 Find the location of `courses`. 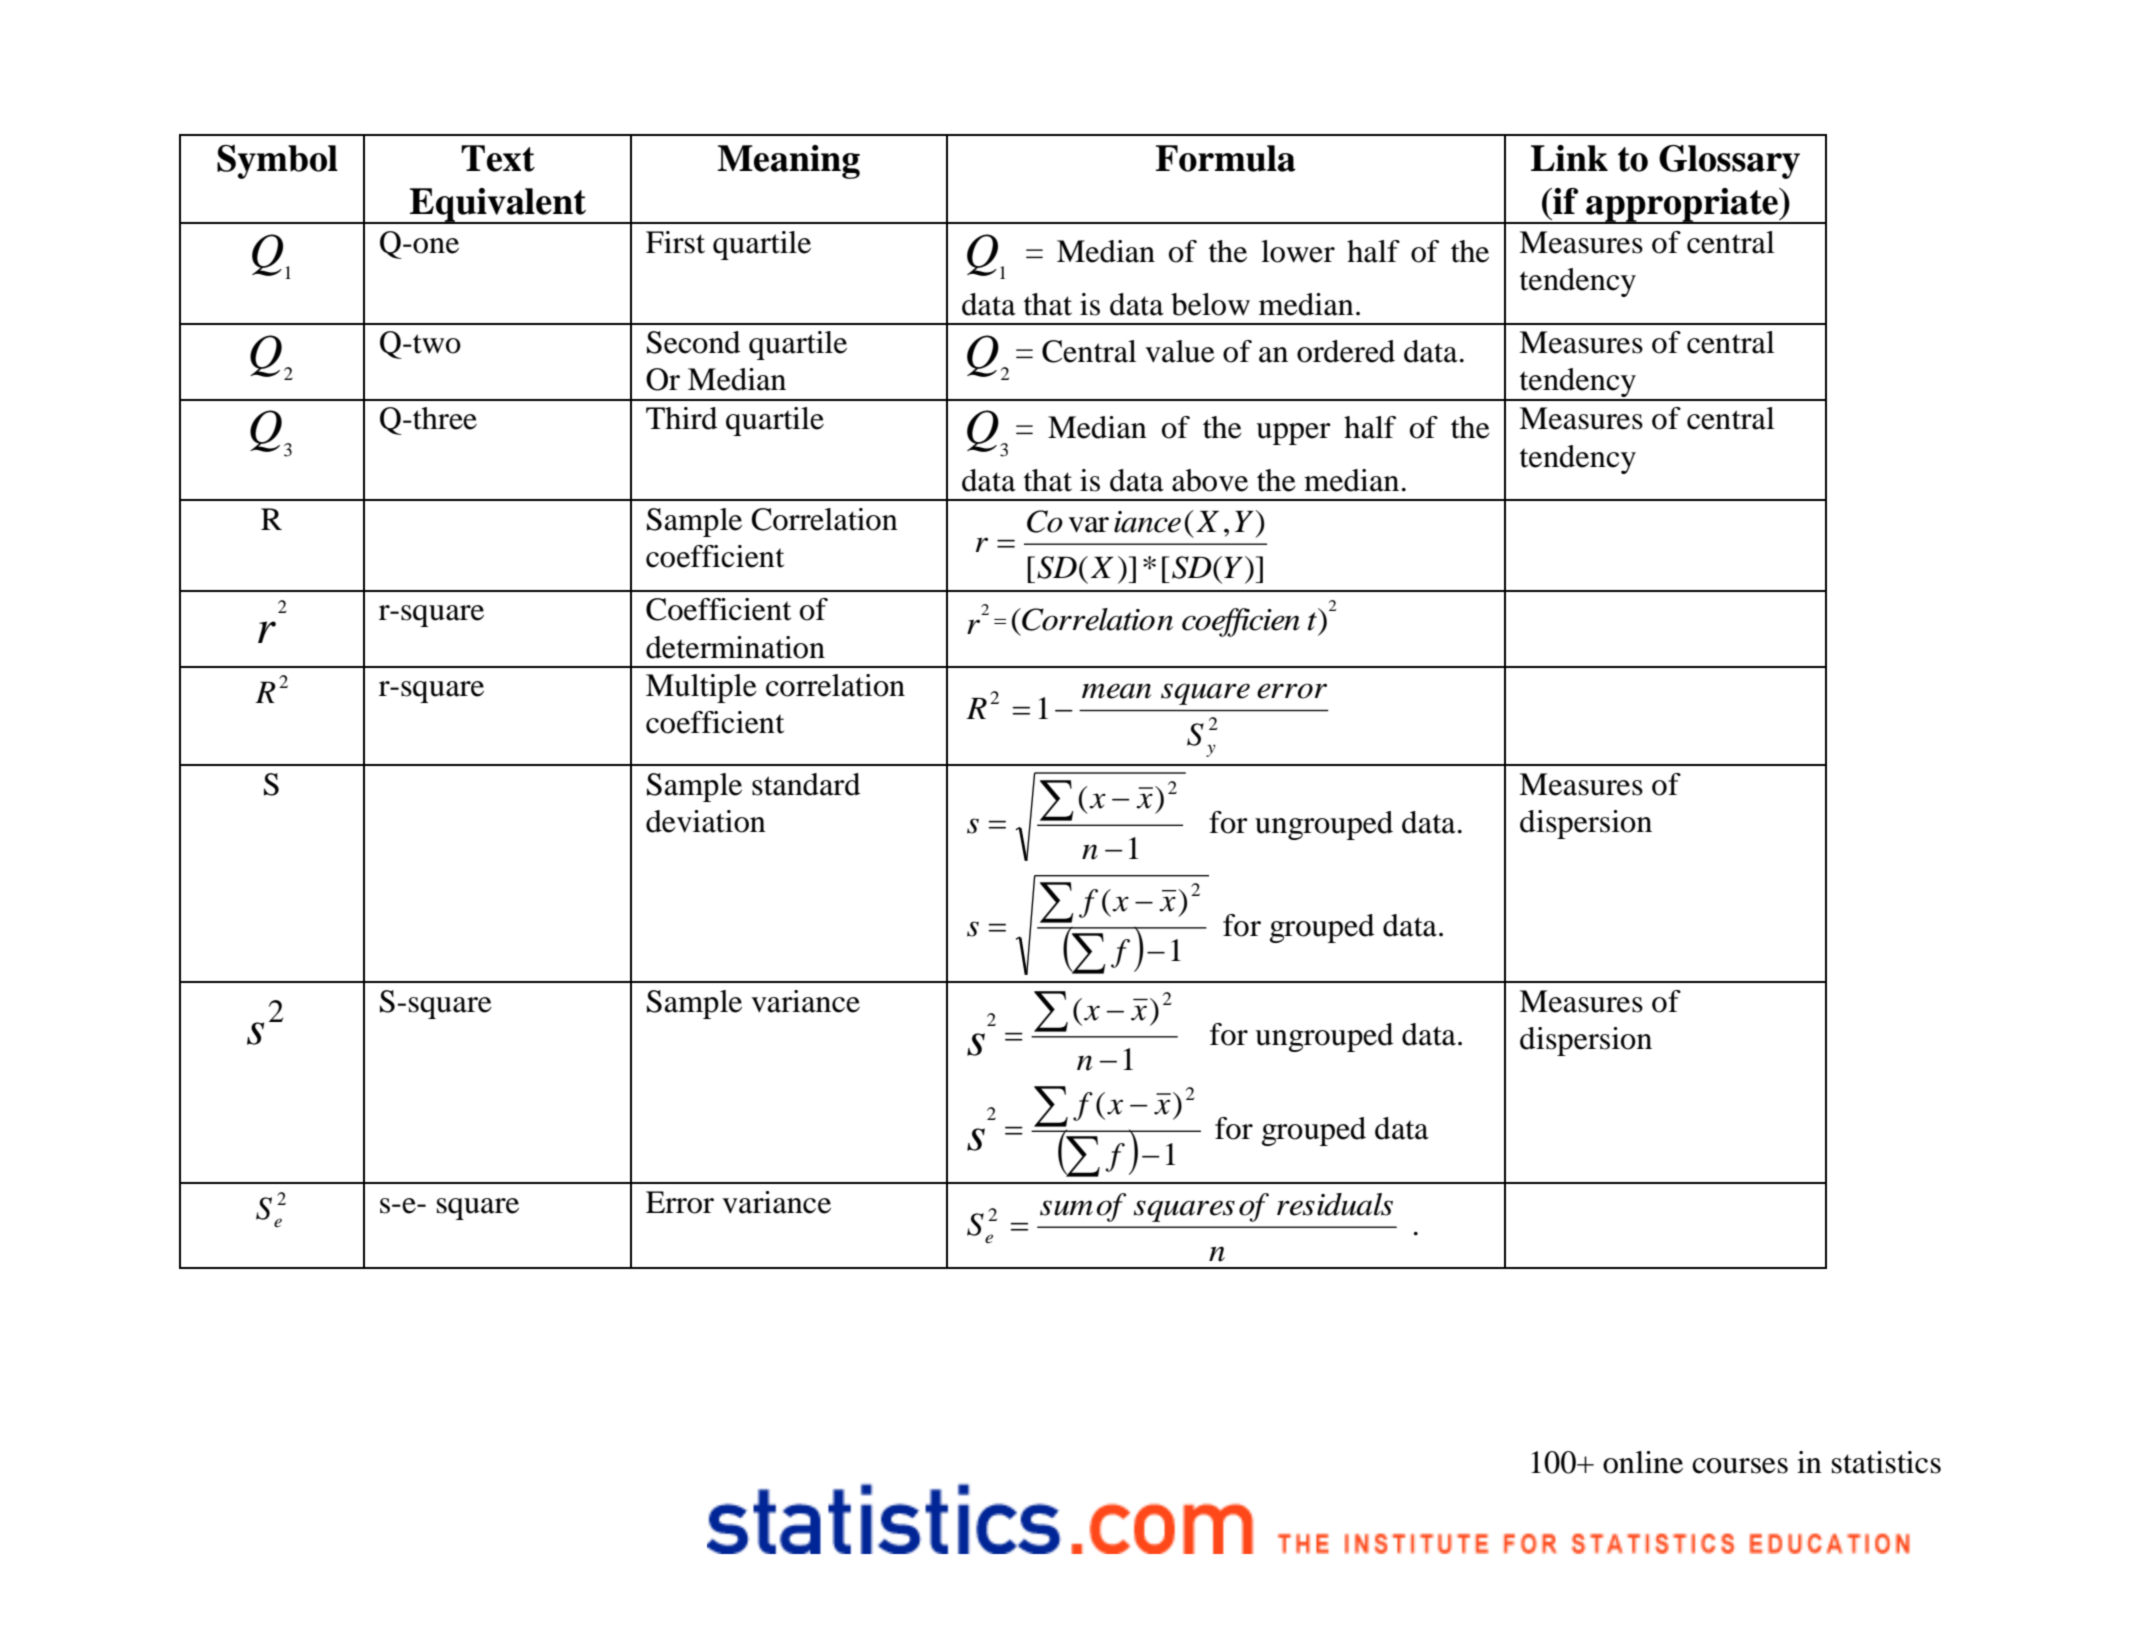

courses is located at coordinates (1740, 1466).
